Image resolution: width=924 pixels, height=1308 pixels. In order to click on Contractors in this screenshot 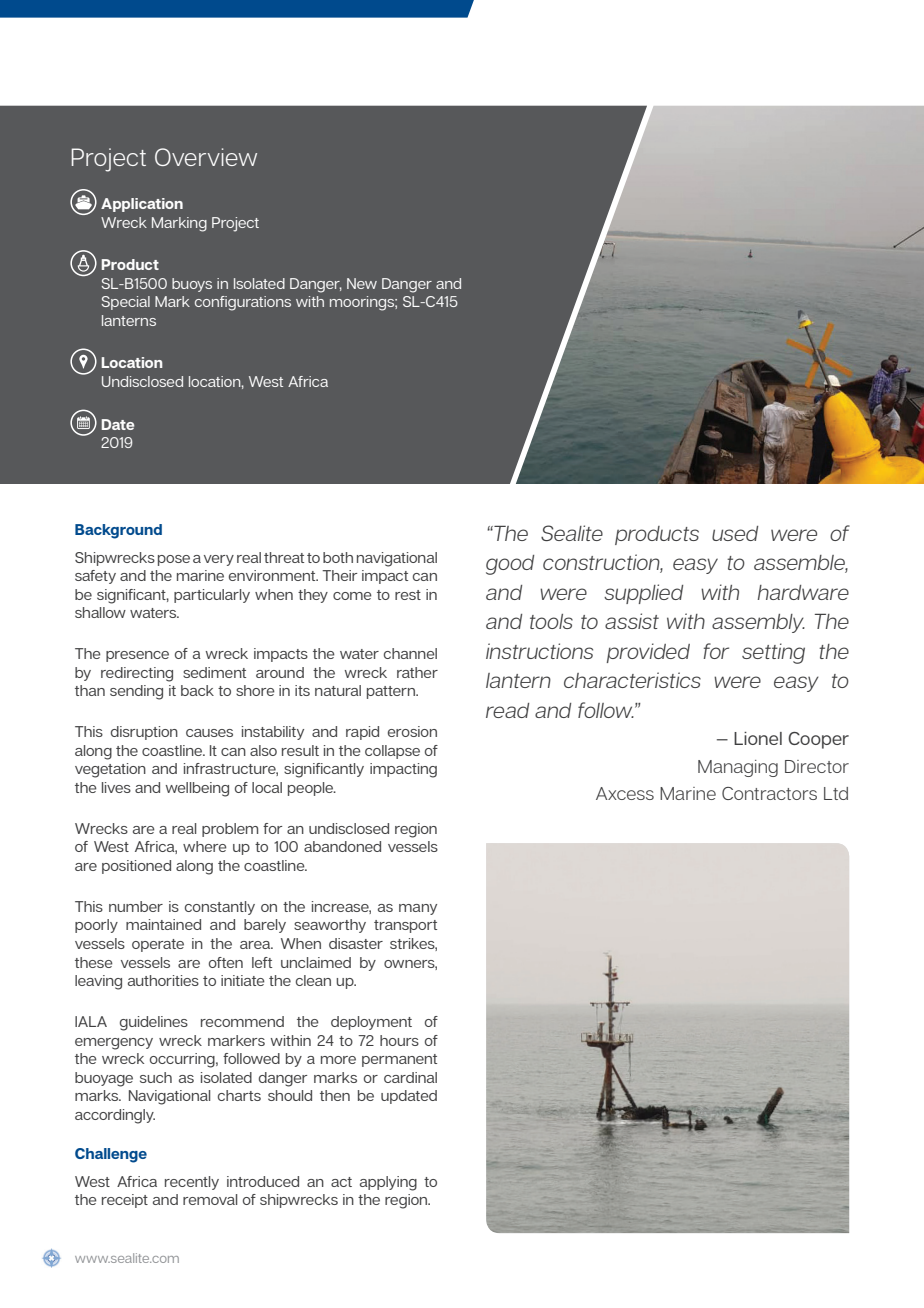, I will do `click(769, 793)`.
